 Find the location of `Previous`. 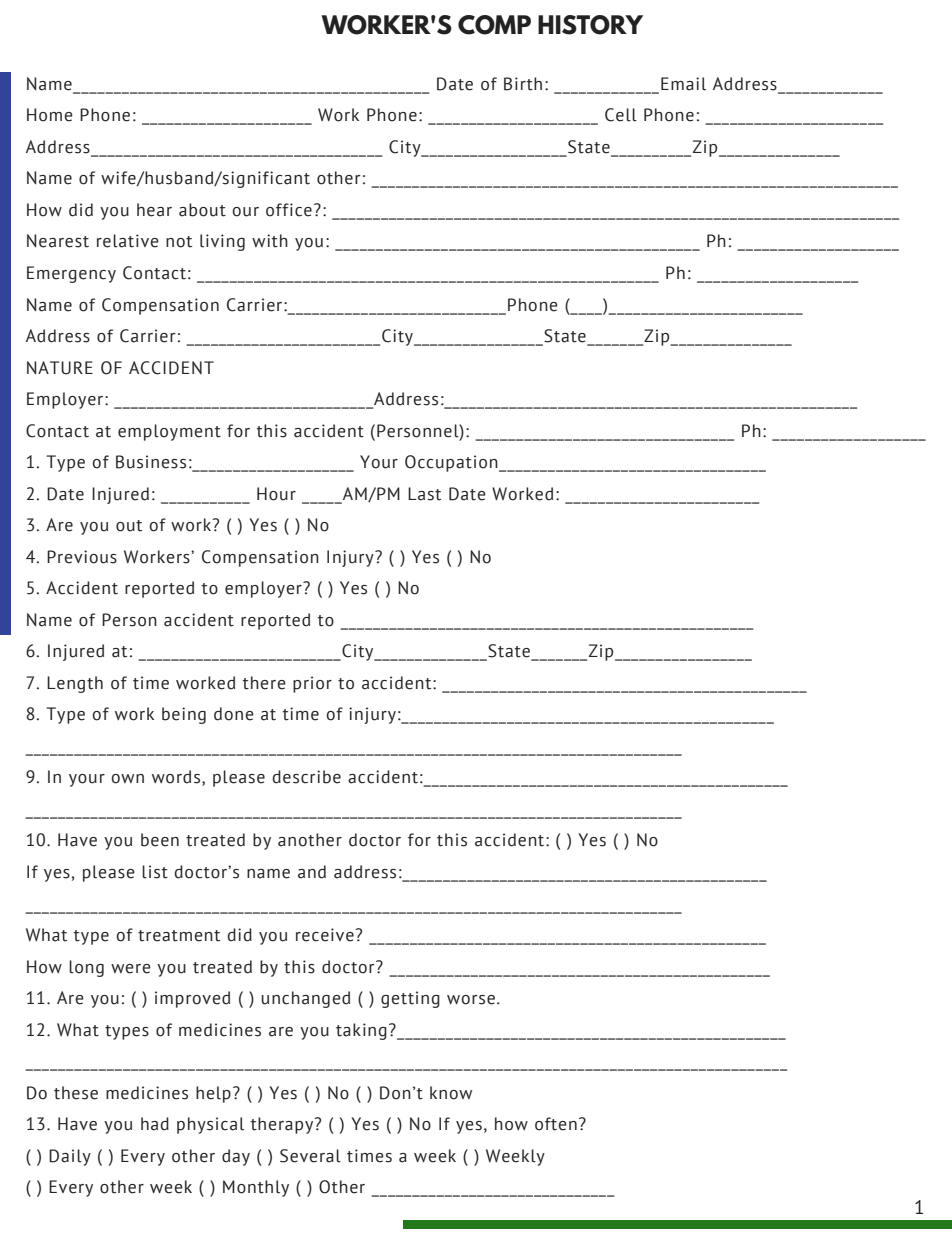

Previous is located at coordinates (82, 557).
